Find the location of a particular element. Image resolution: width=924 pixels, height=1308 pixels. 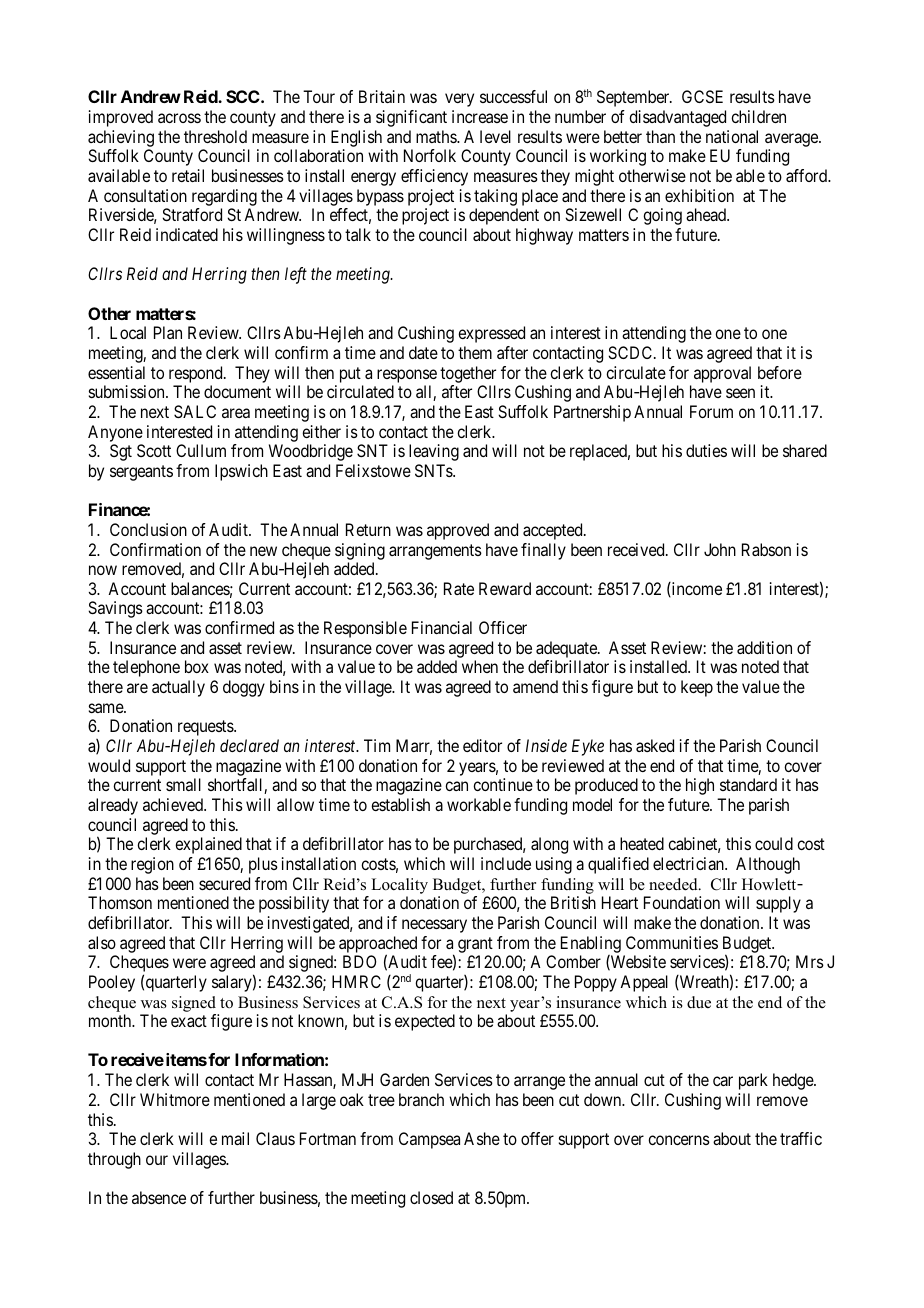

leaving is located at coordinates (434, 452).
